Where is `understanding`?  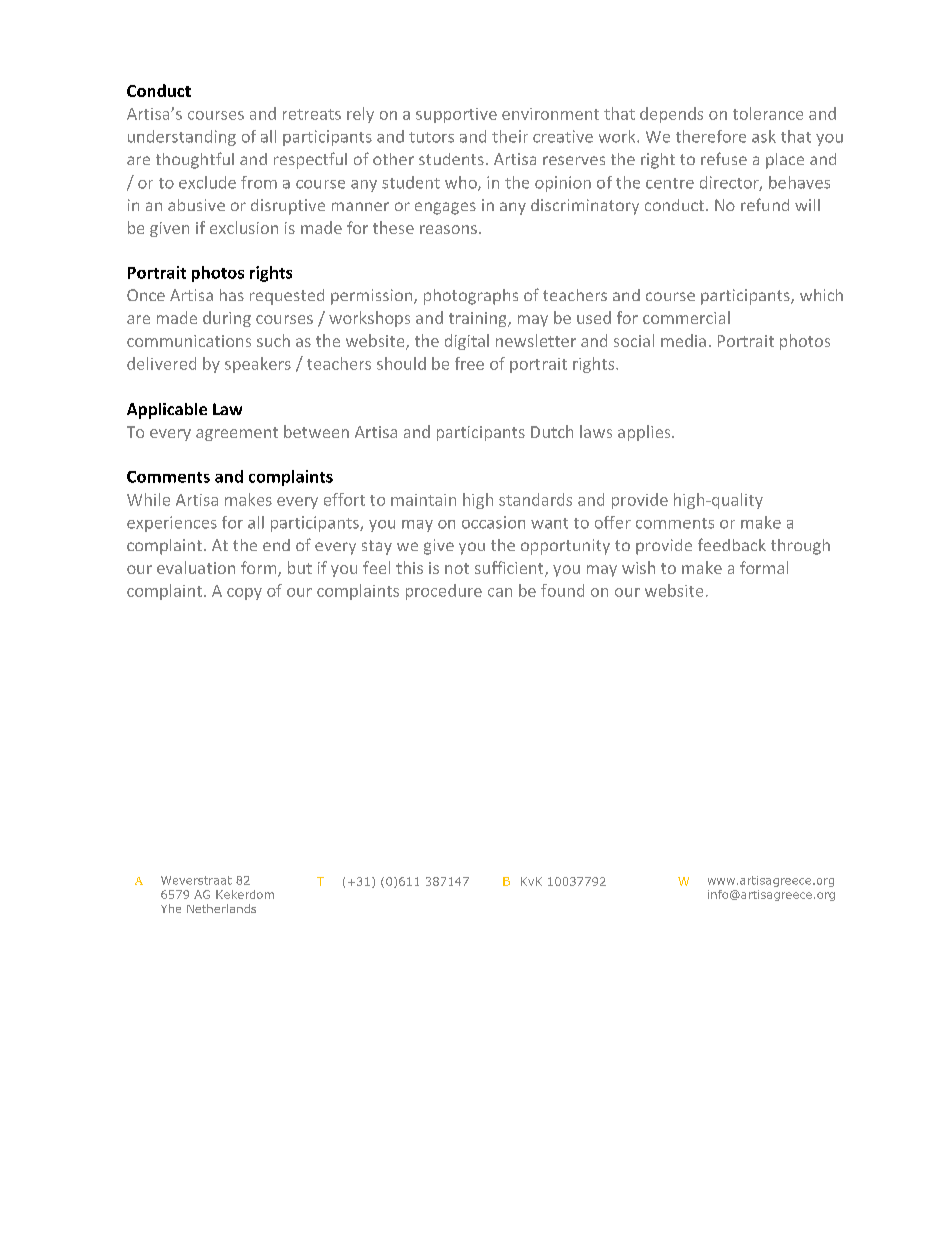
understanding is located at coordinates (182, 138).
